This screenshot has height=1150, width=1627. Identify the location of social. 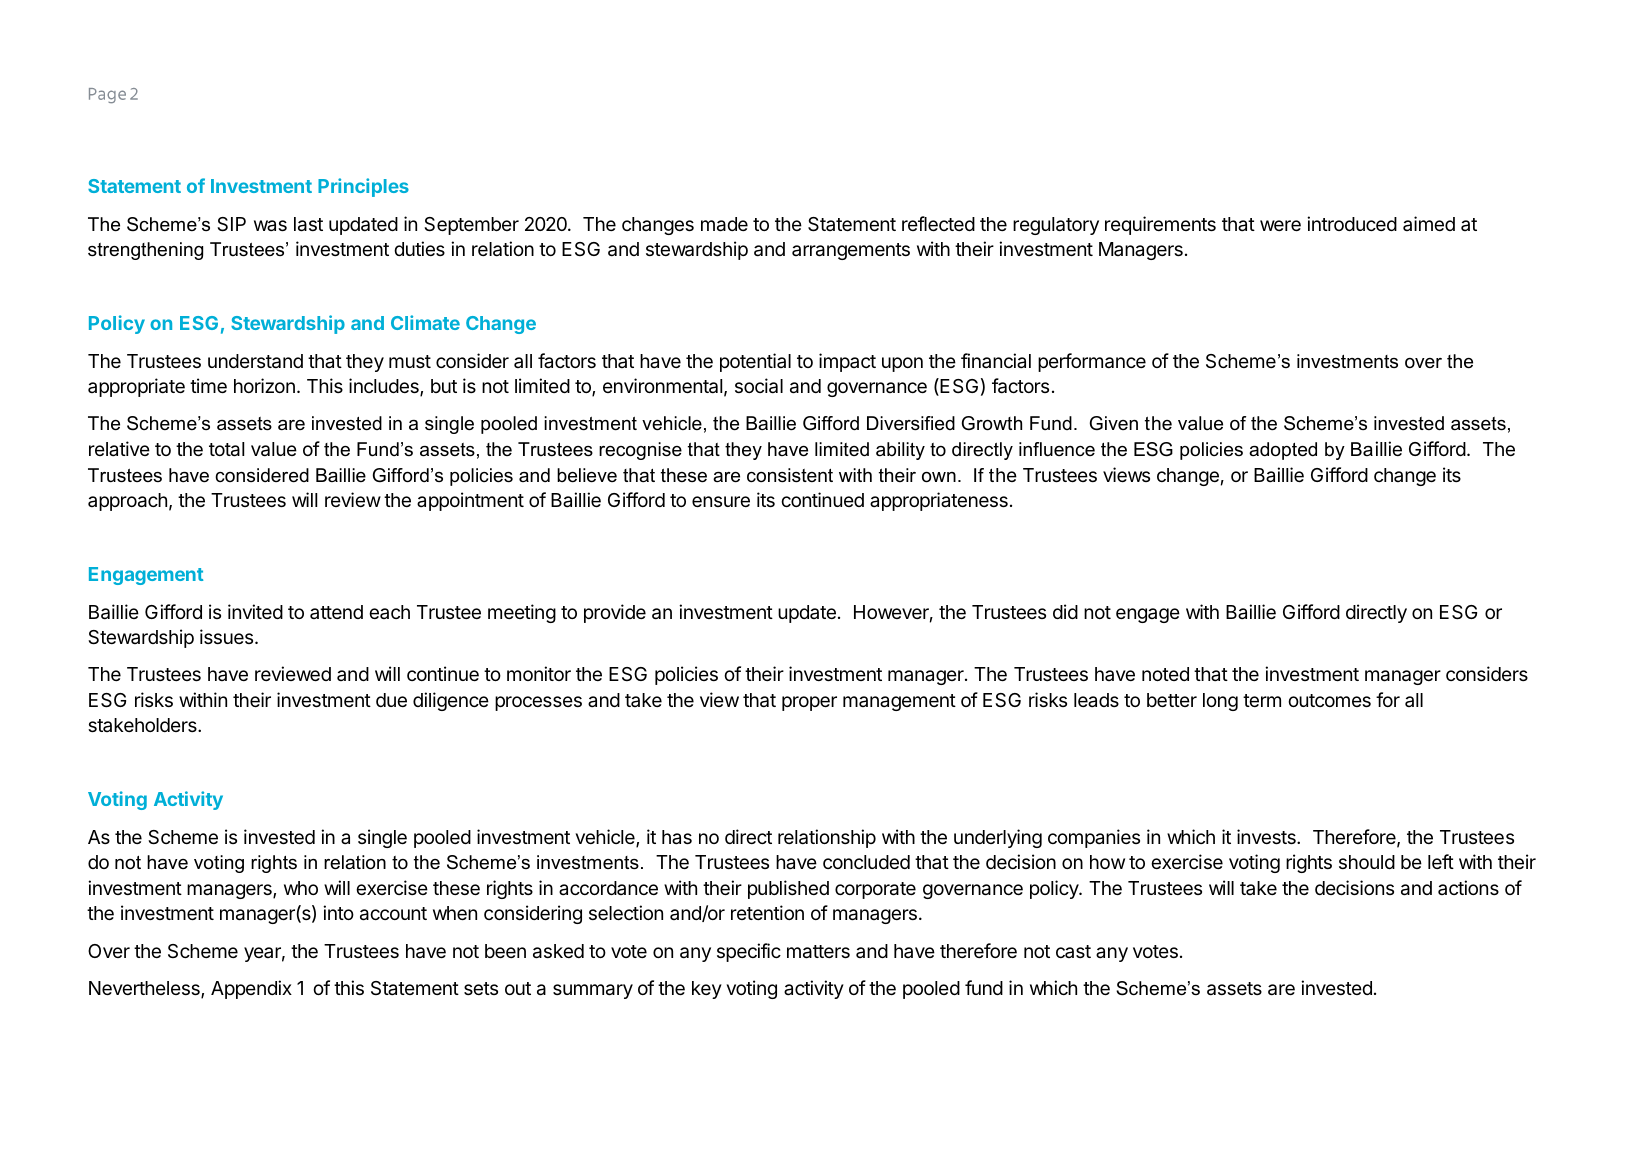
(759, 386).
